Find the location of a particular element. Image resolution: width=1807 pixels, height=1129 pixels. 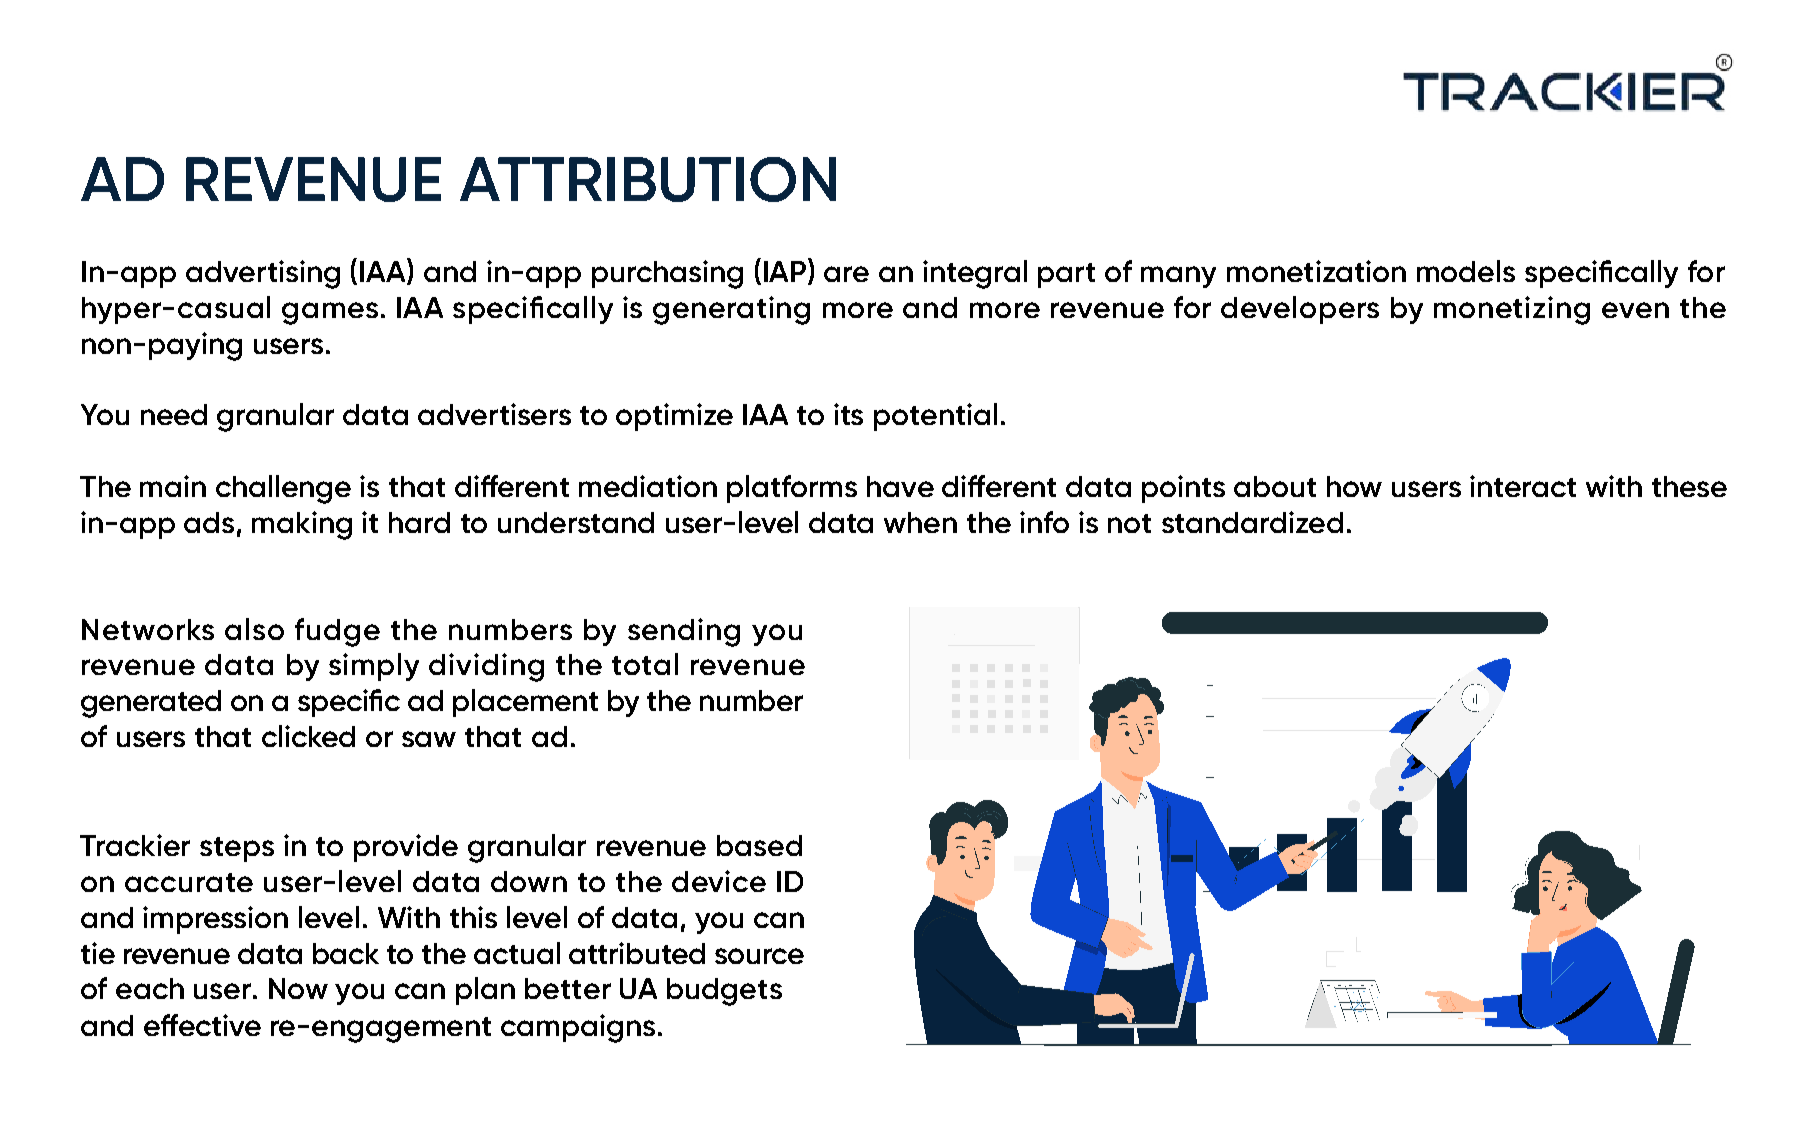

budgets is located at coordinates (724, 992).
